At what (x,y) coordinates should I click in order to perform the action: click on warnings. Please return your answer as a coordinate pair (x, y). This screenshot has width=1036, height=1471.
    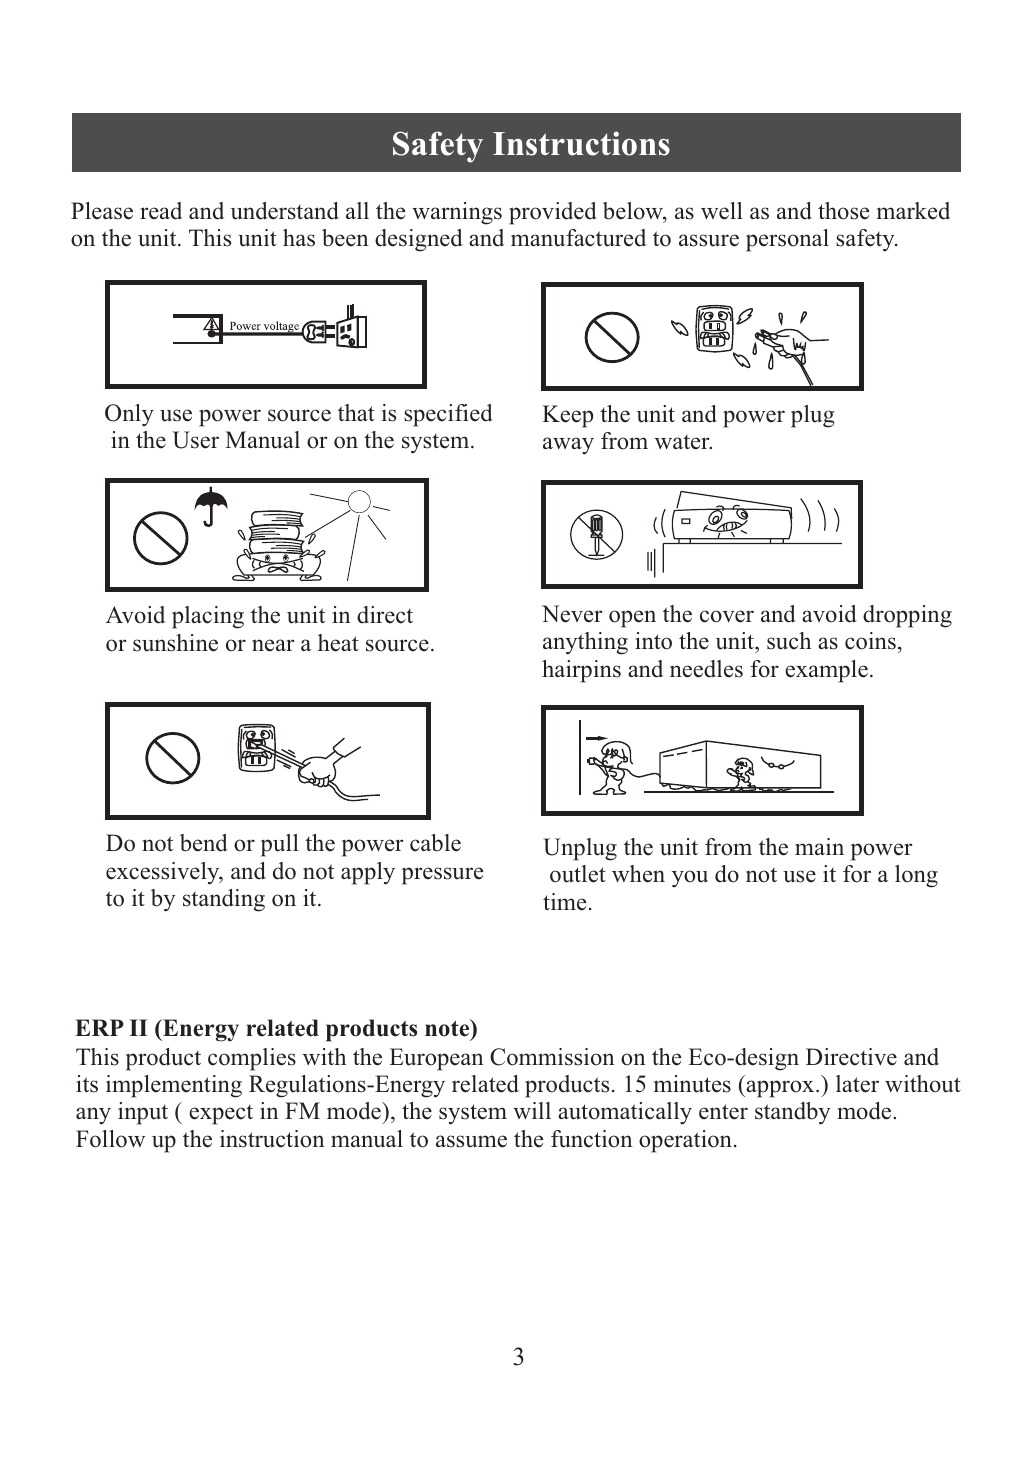
    Looking at the image, I should click on (457, 213).
